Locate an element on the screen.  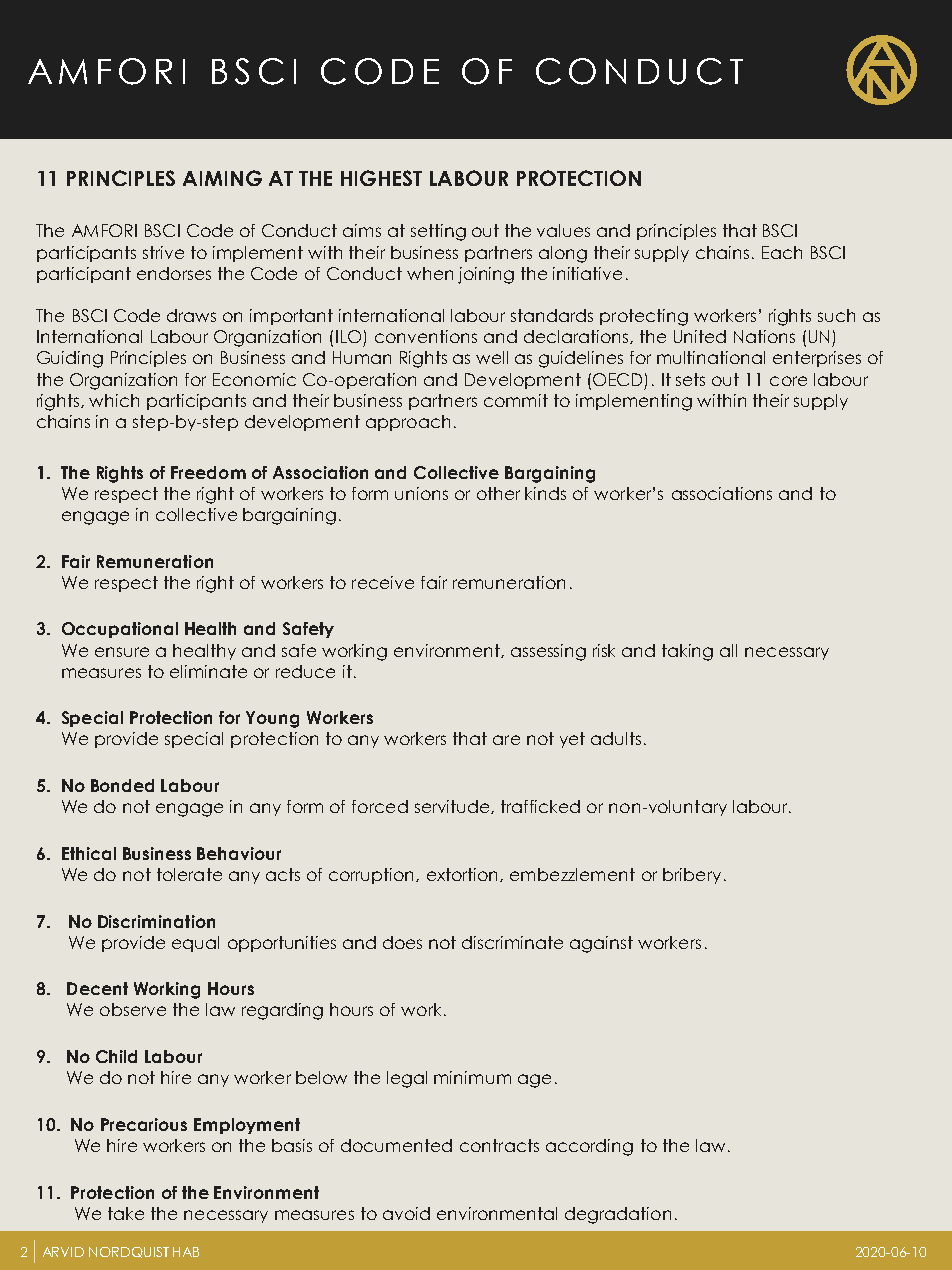
Each is located at coordinates (782, 252).
